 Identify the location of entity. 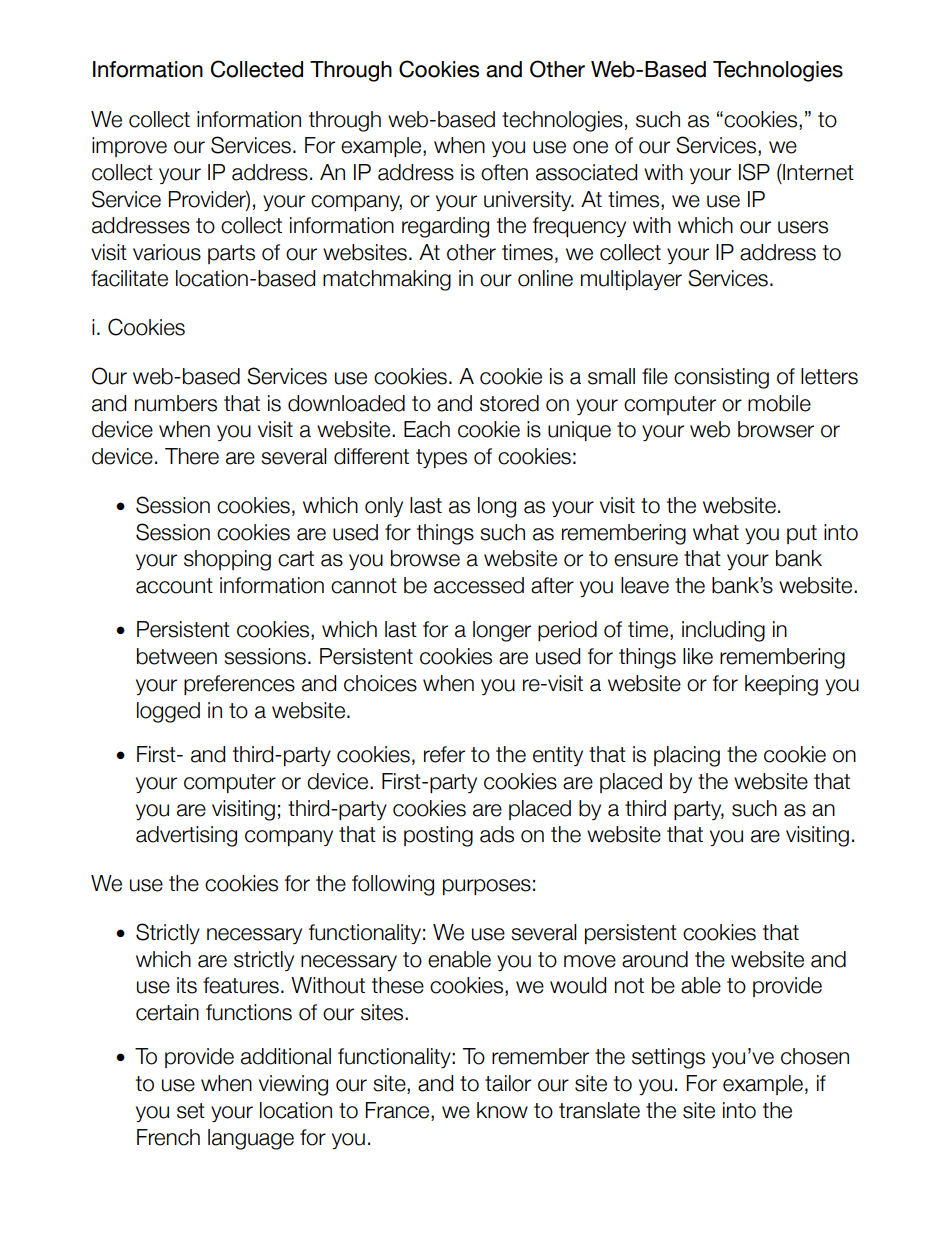
(558, 756).
